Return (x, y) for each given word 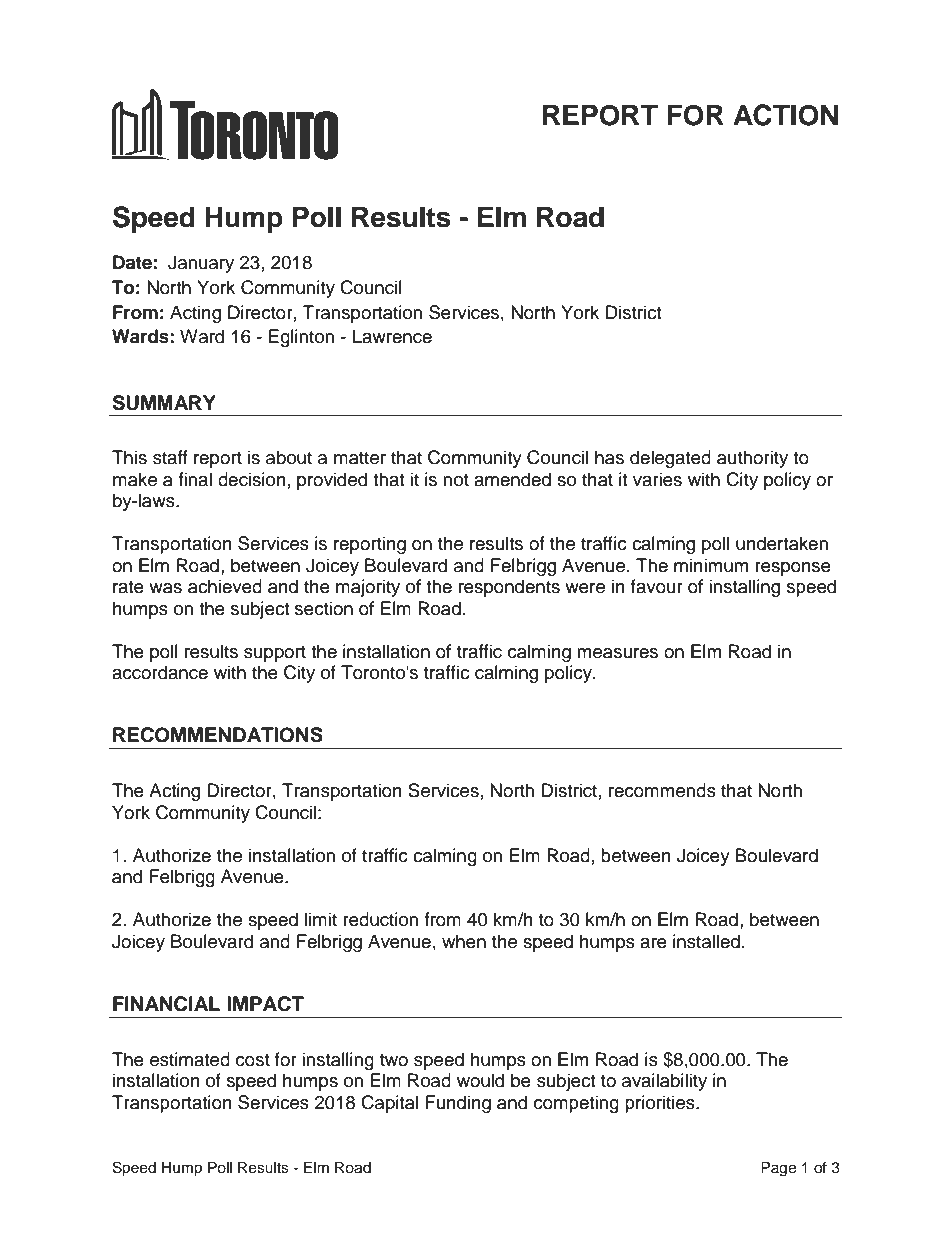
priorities (661, 1104)
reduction (380, 919)
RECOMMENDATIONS (218, 735)
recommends (662, 790)
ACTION (785, 115)
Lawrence (392, 336)
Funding (458, 1104)
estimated (190, 1059)
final (195, 479)
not (456, 480)
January (201, 264)
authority (752, 459)
